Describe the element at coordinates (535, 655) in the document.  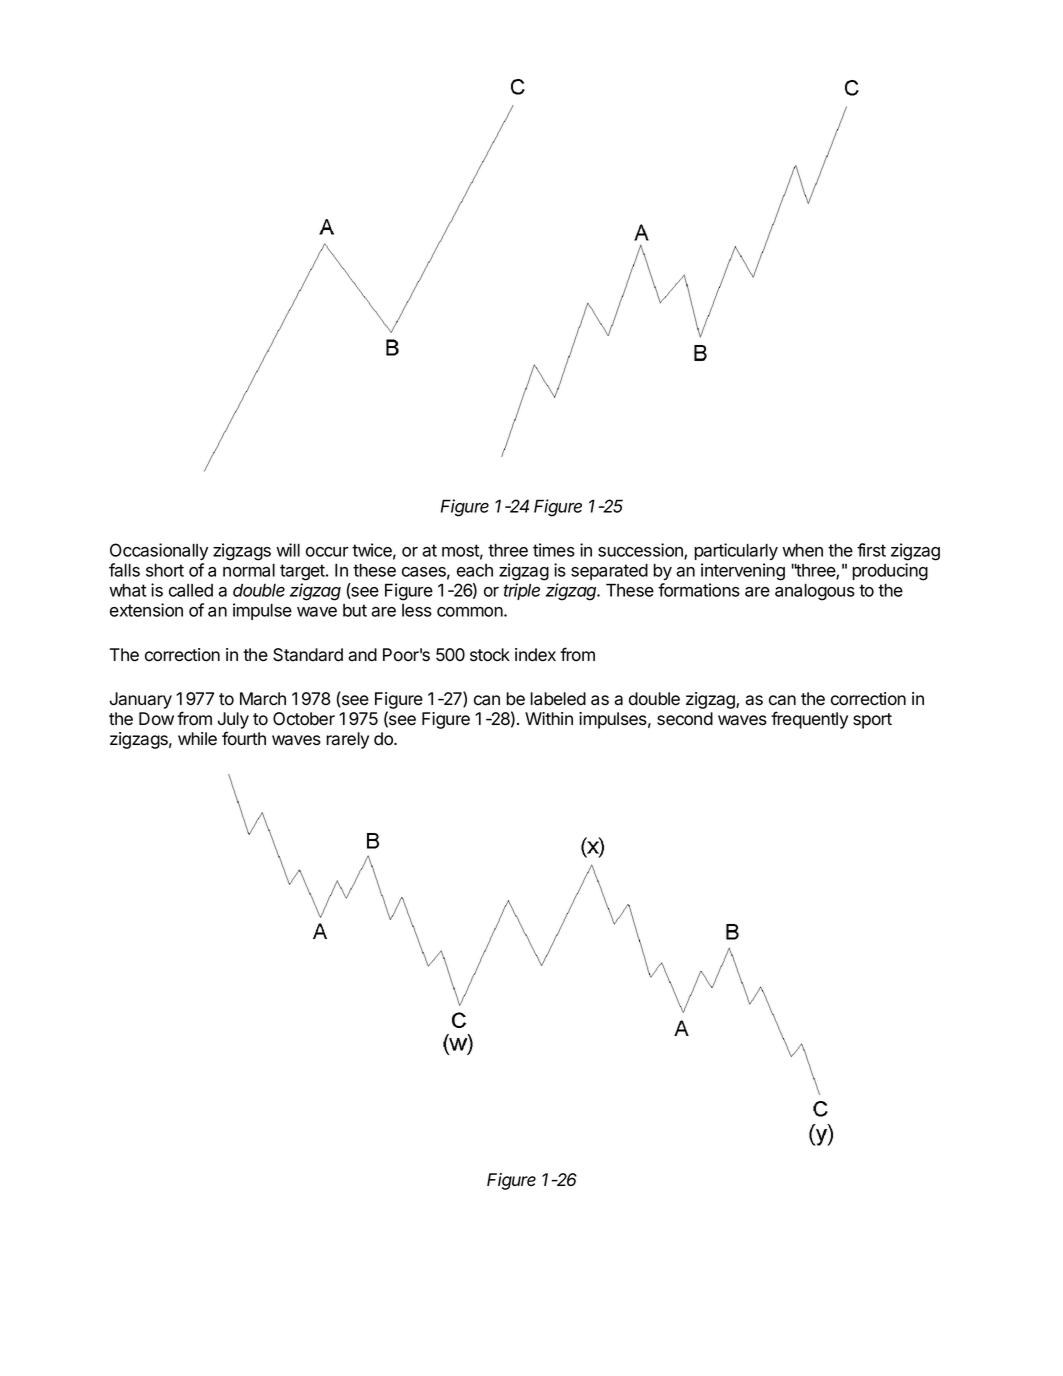
I see `index` at that location.
